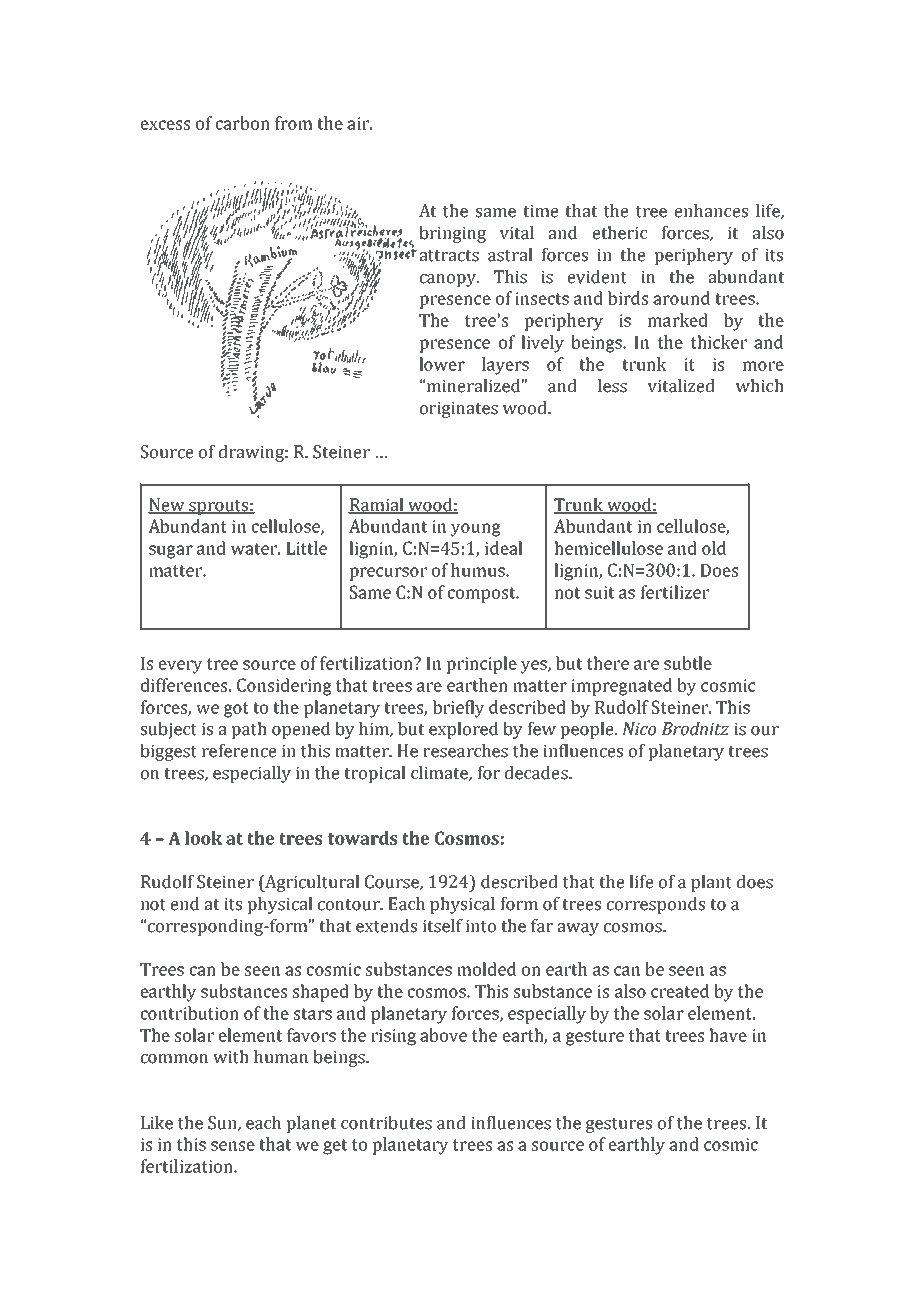 This page has height=1309, width=924. I want to click on which, so click(760, 386).
